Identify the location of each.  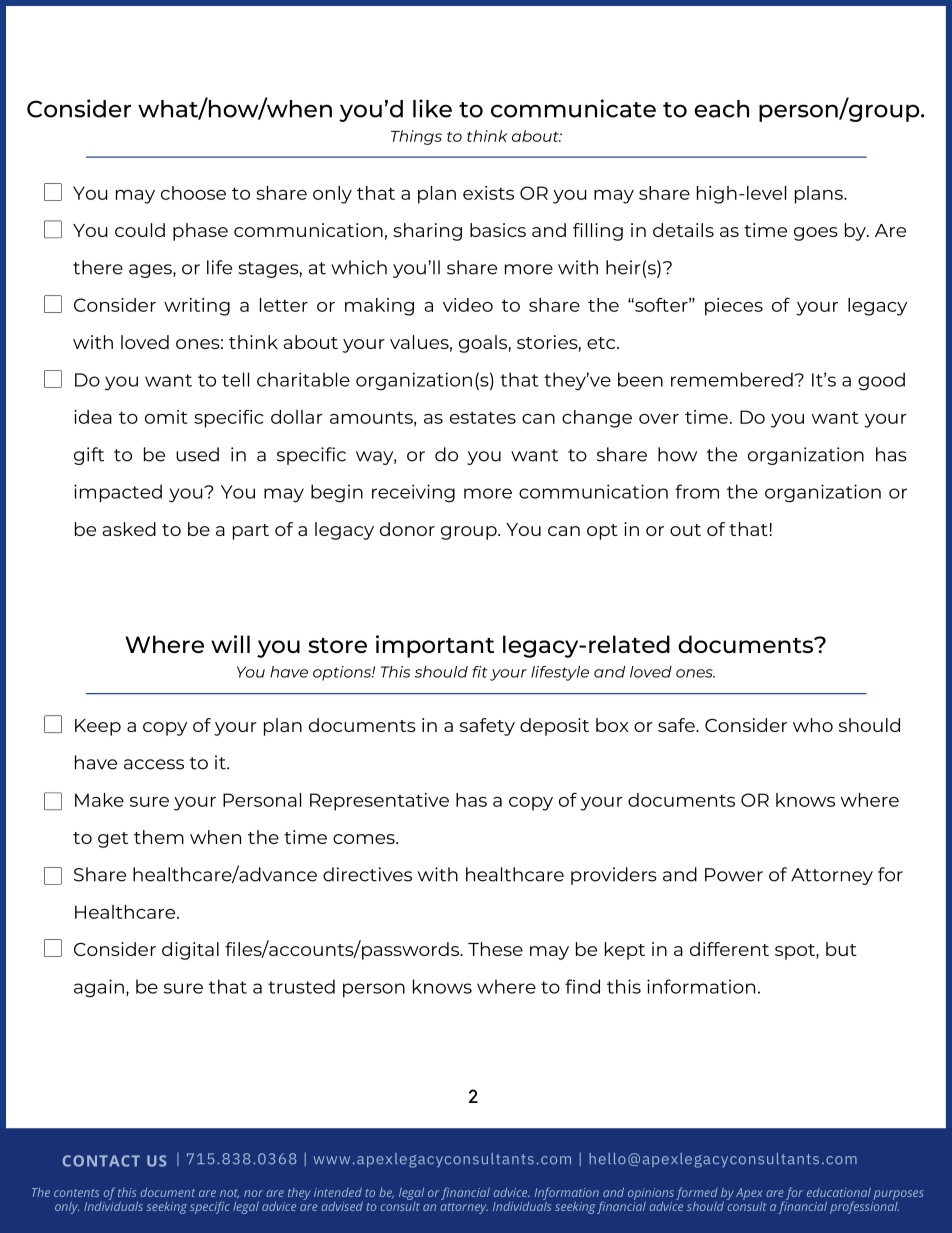
(721, 109).
